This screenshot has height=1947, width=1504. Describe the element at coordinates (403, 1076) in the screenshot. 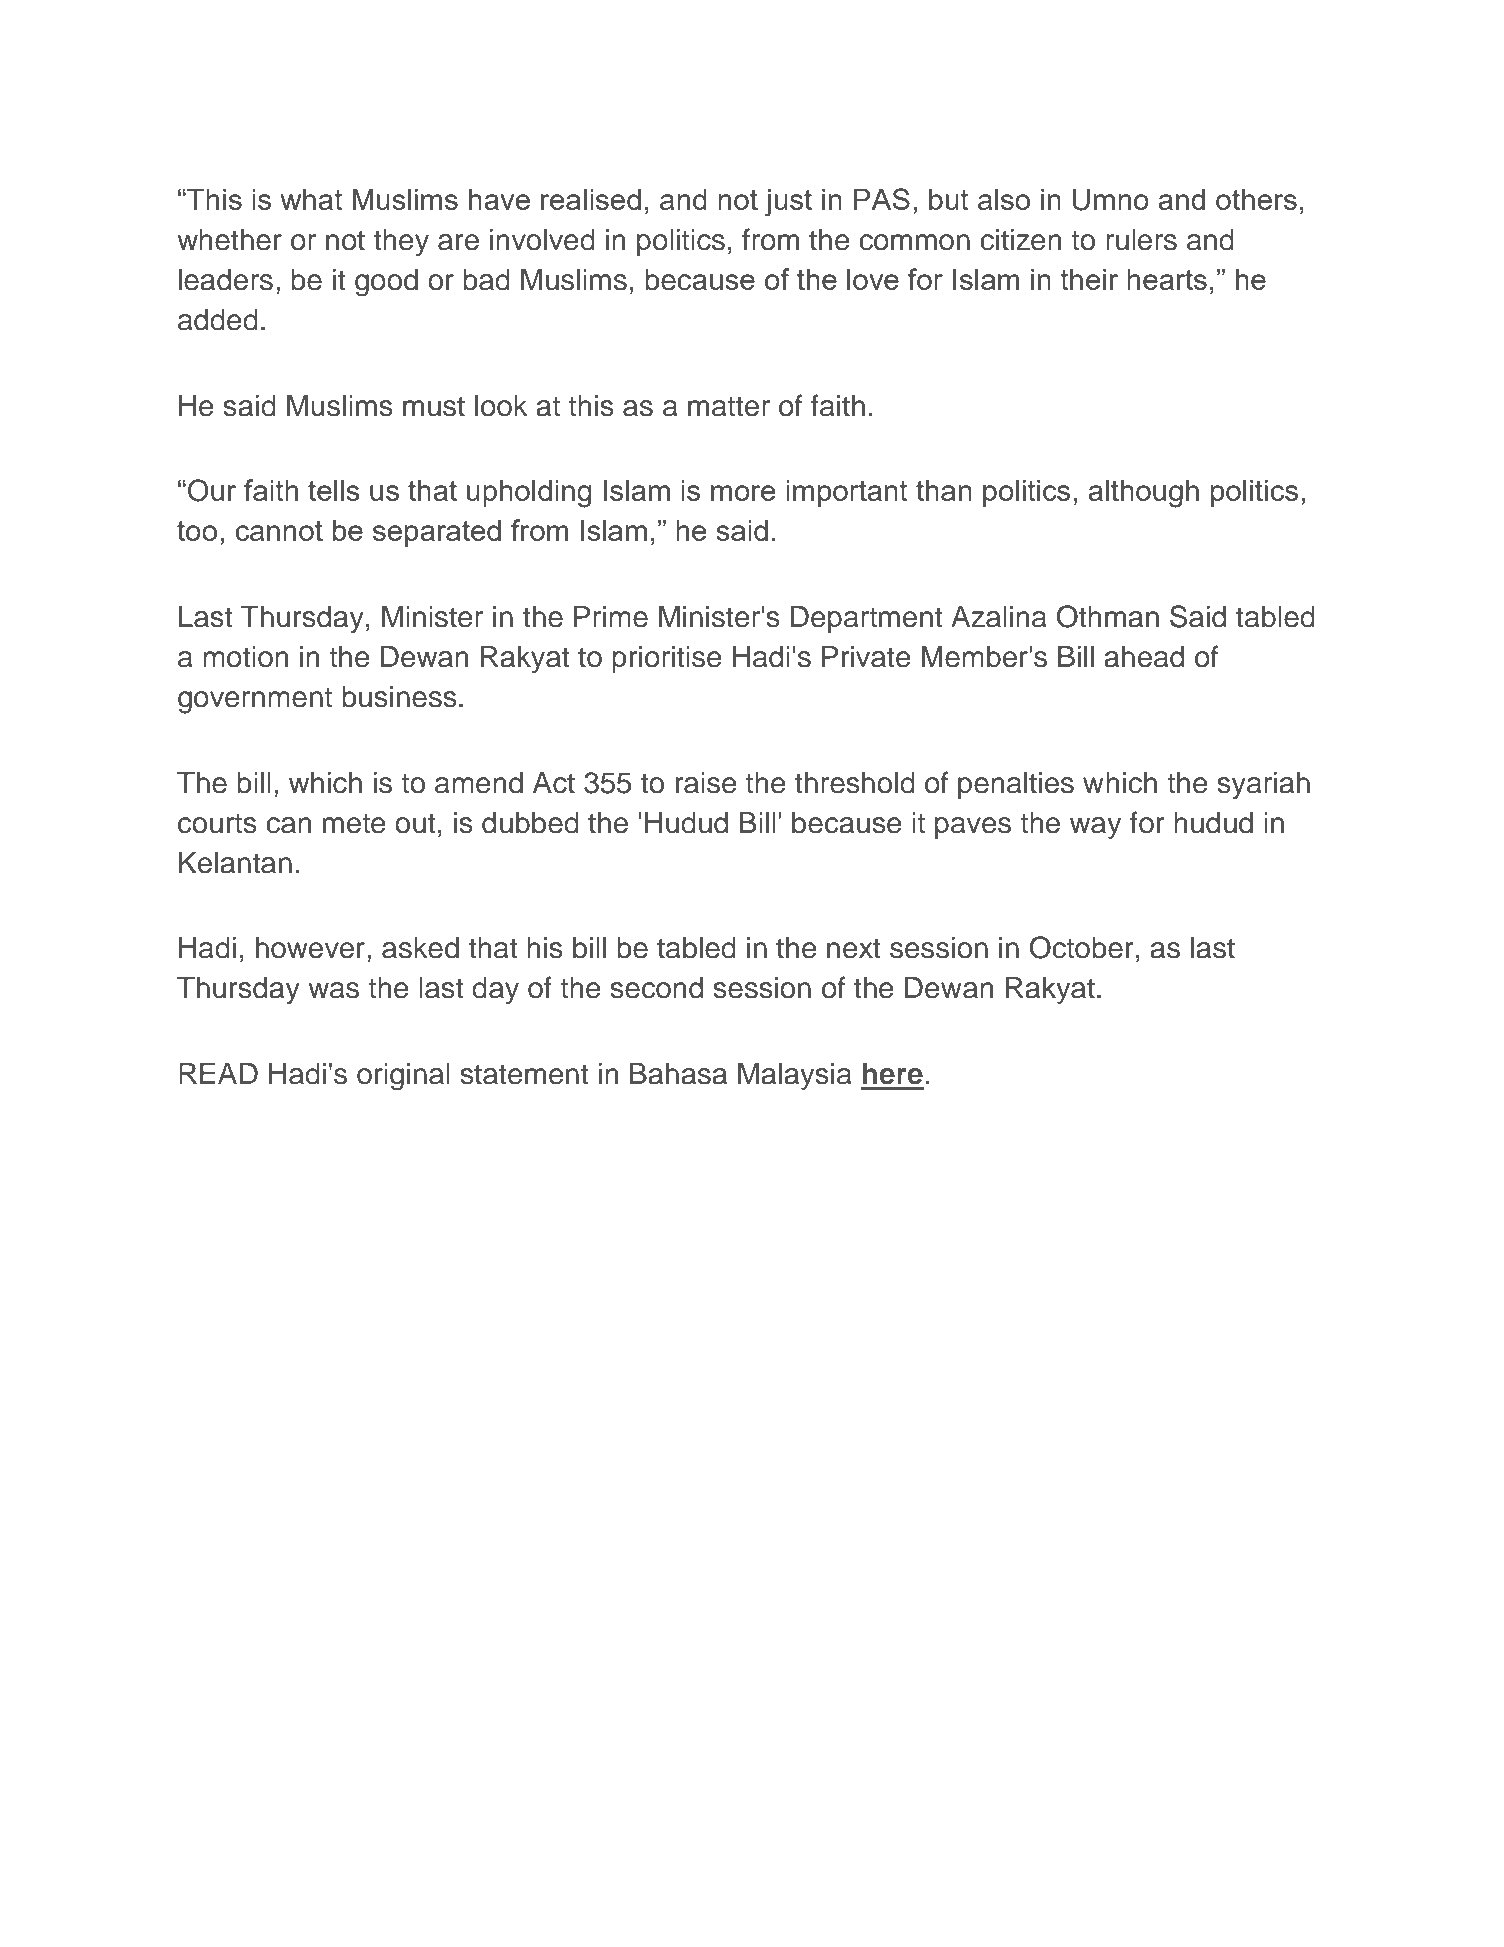

I see `original` at that location.
